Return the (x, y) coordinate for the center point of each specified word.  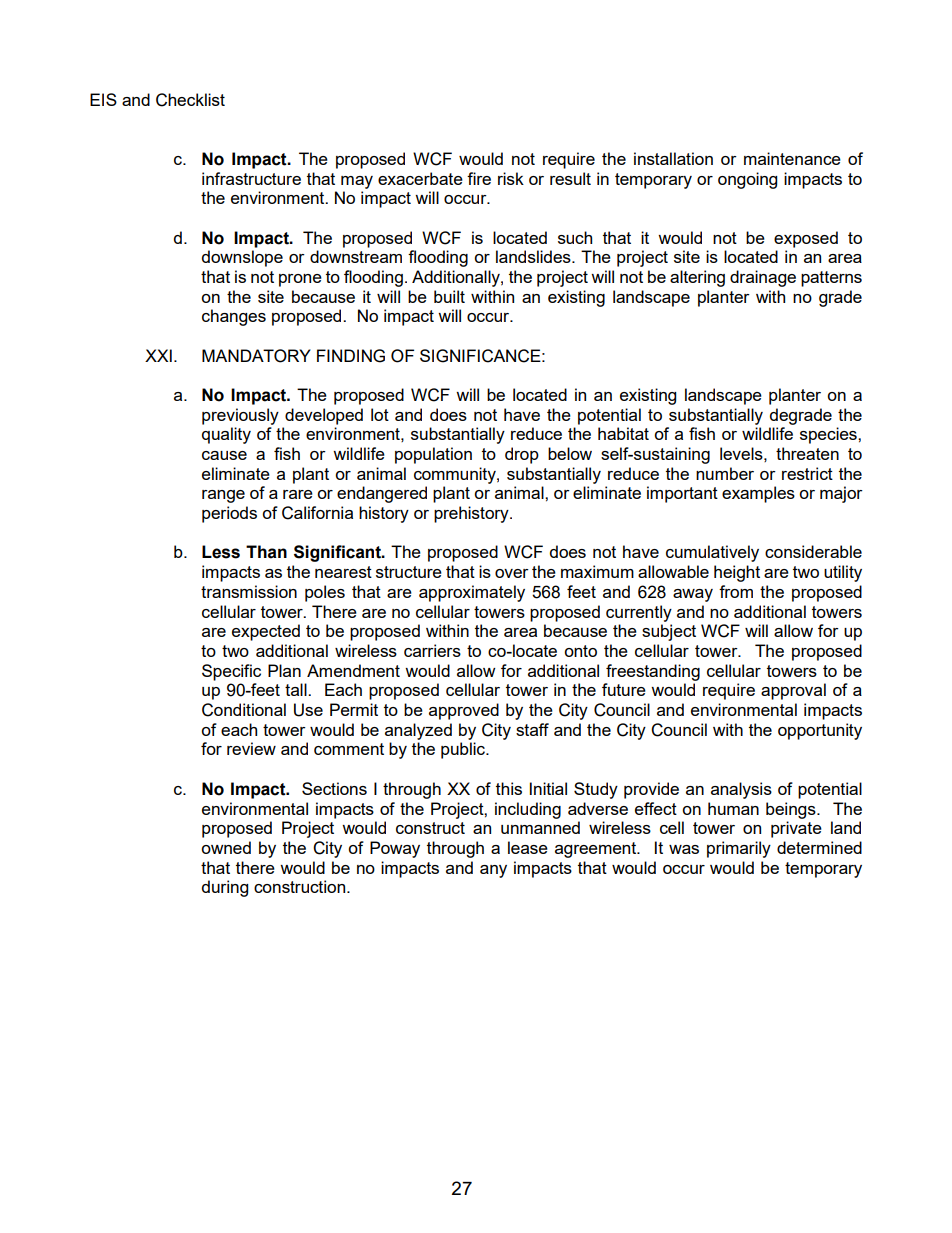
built (449, 296)
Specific (231, 672)
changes (234, 317)
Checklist (190, 100)
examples (758, 494)
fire (479, 178)
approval (793, 691)
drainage (763, 278)
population (433, 455)
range (223, 496)
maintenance (792, 158)
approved (464, 711)
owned (226, 847)
